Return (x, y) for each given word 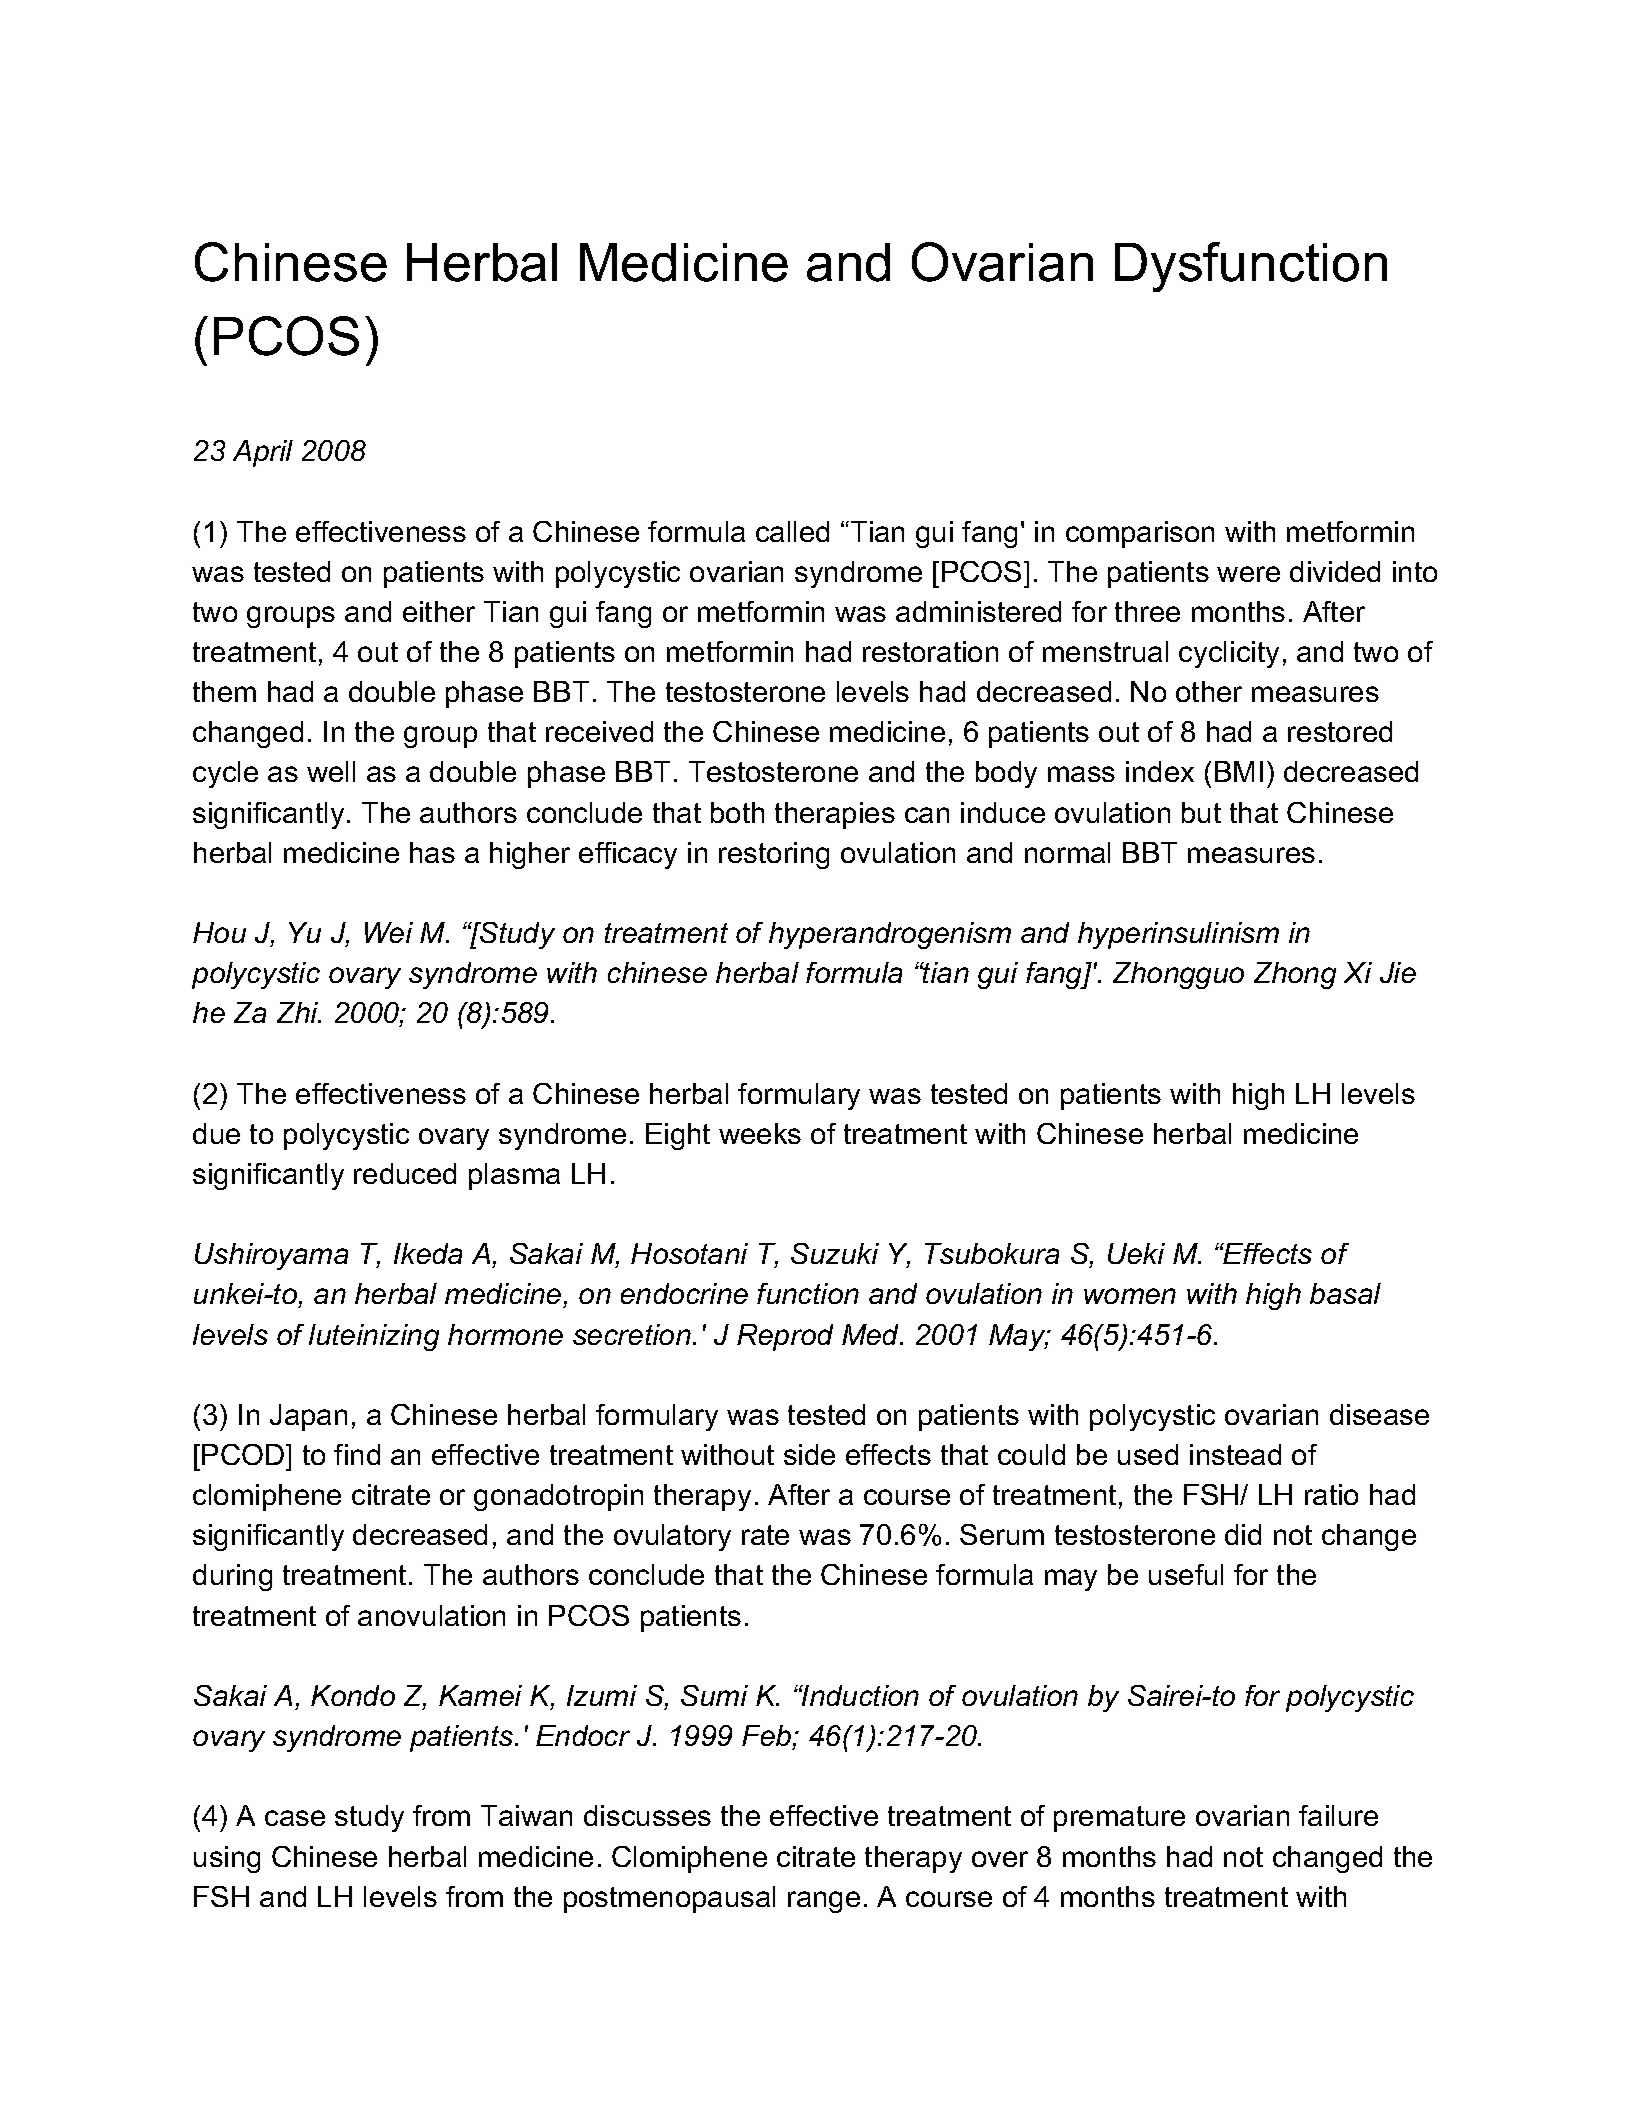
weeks (760, 1133)
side (809, 1454)
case (295, 1818)
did (1243, 1534)
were (1248, 574)
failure (1338, 1815)
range (824, 1902)
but (1201, 812)
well (331, 771)
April (263, 453)
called (792, 531)
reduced (405, 1173)
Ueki (1136, 1253)
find (357, 1454)
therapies (835, 815)
